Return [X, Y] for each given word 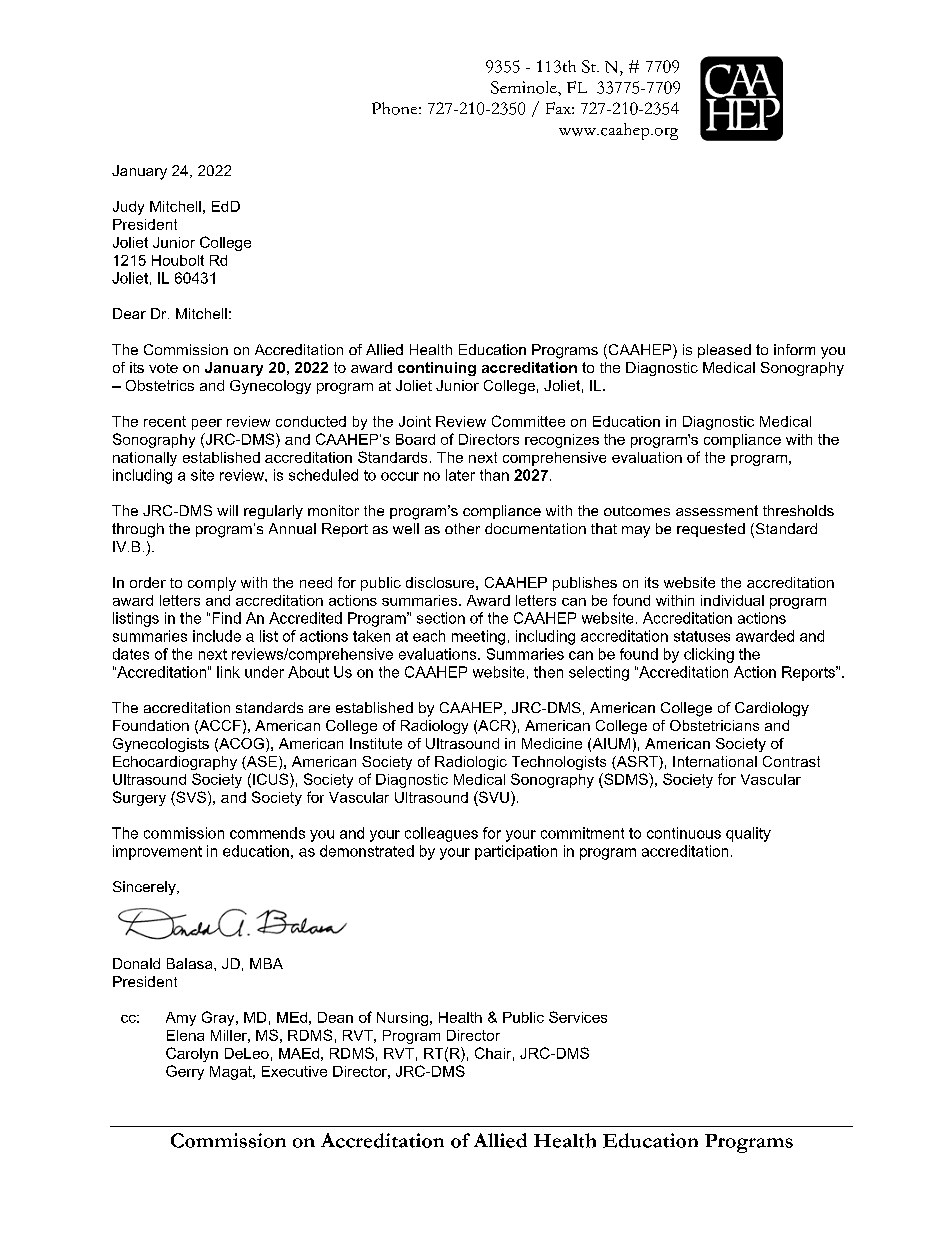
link [228, 672]
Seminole [525, 87]
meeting [478, 637]
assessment [717, 510]
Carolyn [192, 1054]
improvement [157, 852]
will [227, 510]
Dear [129, 313]
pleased [724, 351]
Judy [128, 208]
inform [794, 349]
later [460, 475]
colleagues [441, 834]
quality [748, 834]
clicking [709, 655]
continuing [437, 369]
